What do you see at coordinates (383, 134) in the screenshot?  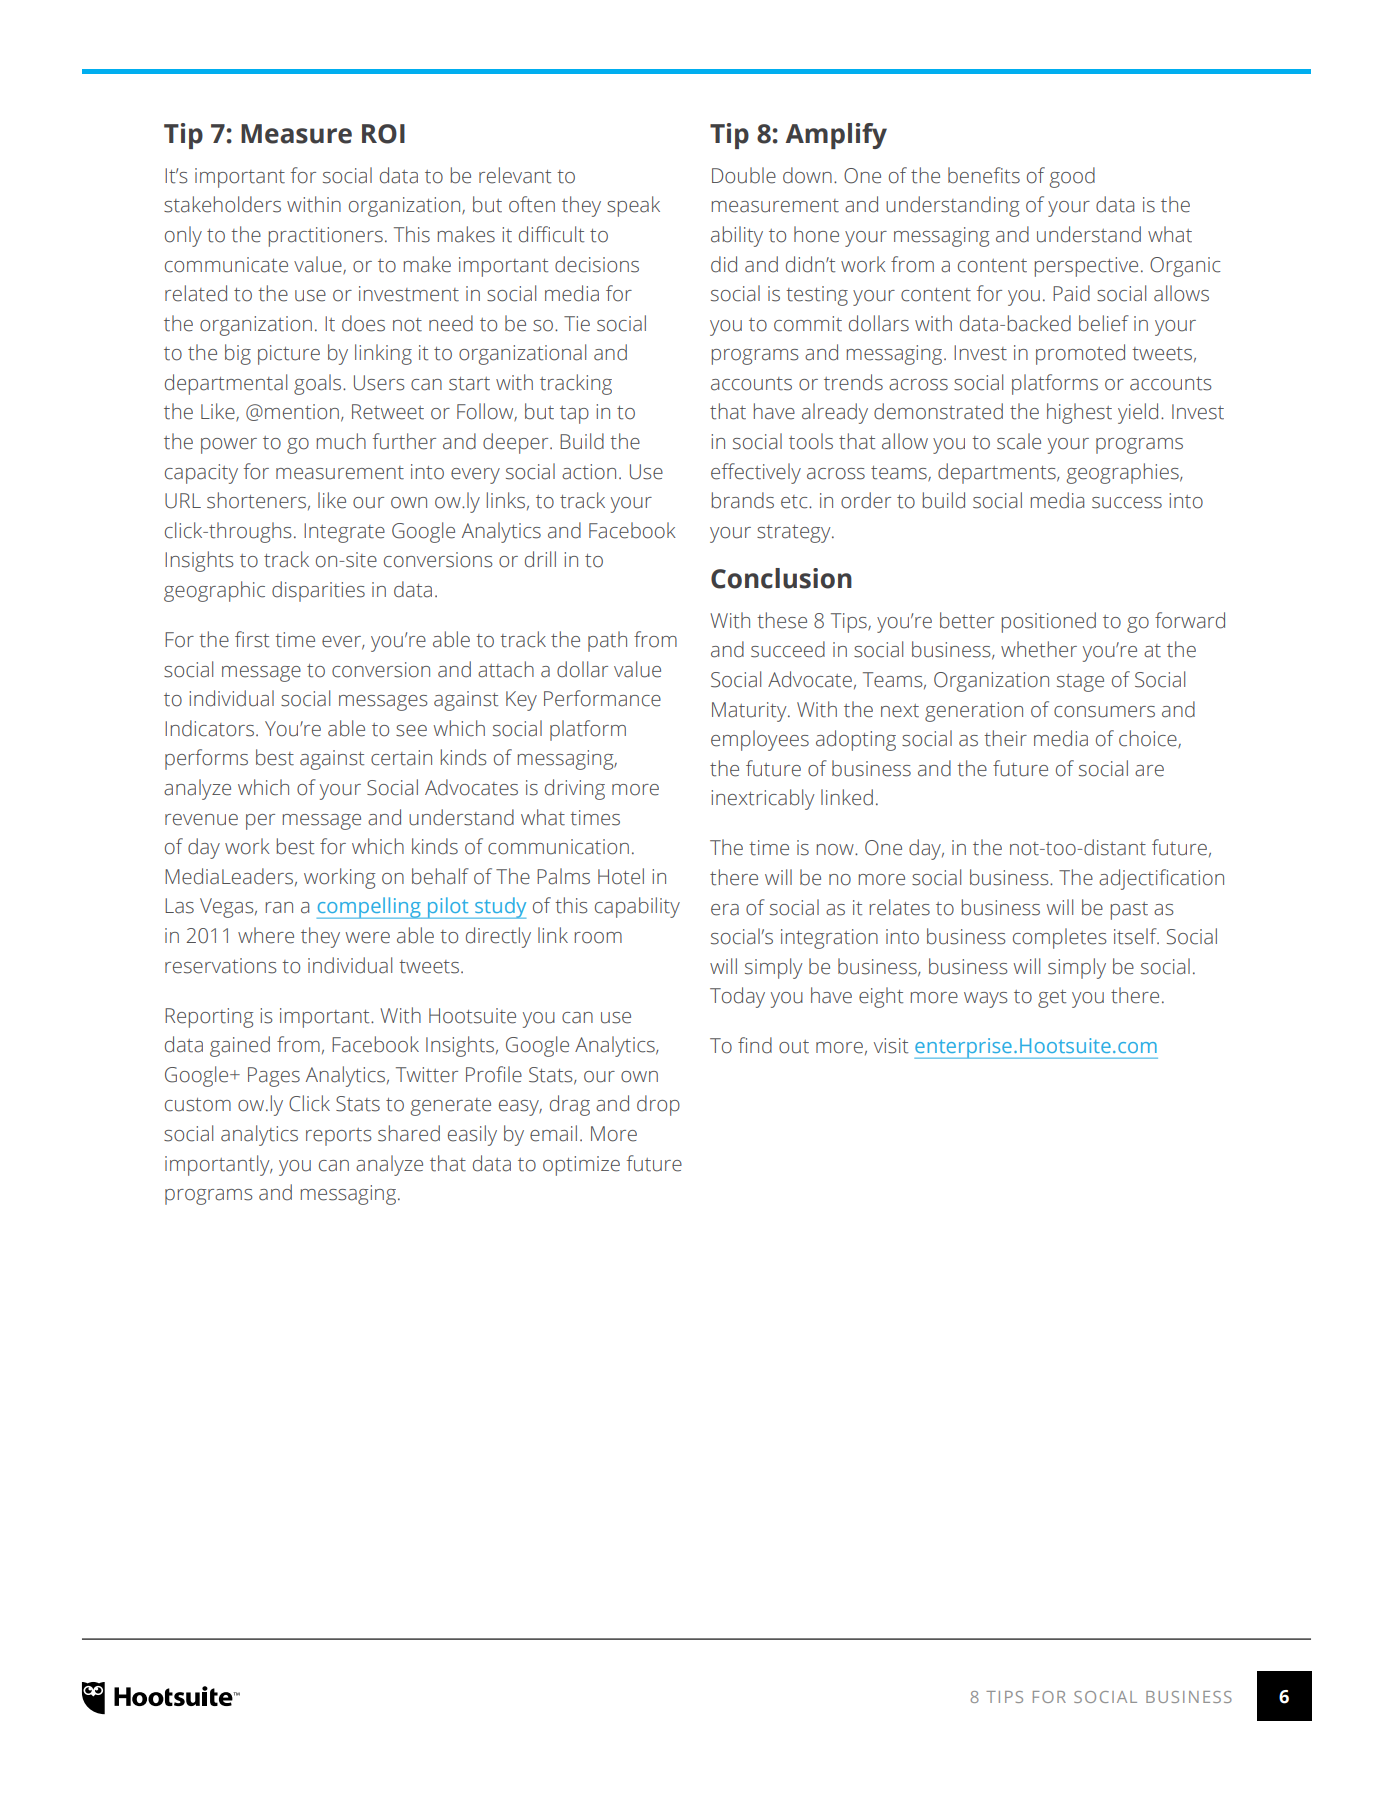 I see `ROI` at bounding box center [383, 134].
